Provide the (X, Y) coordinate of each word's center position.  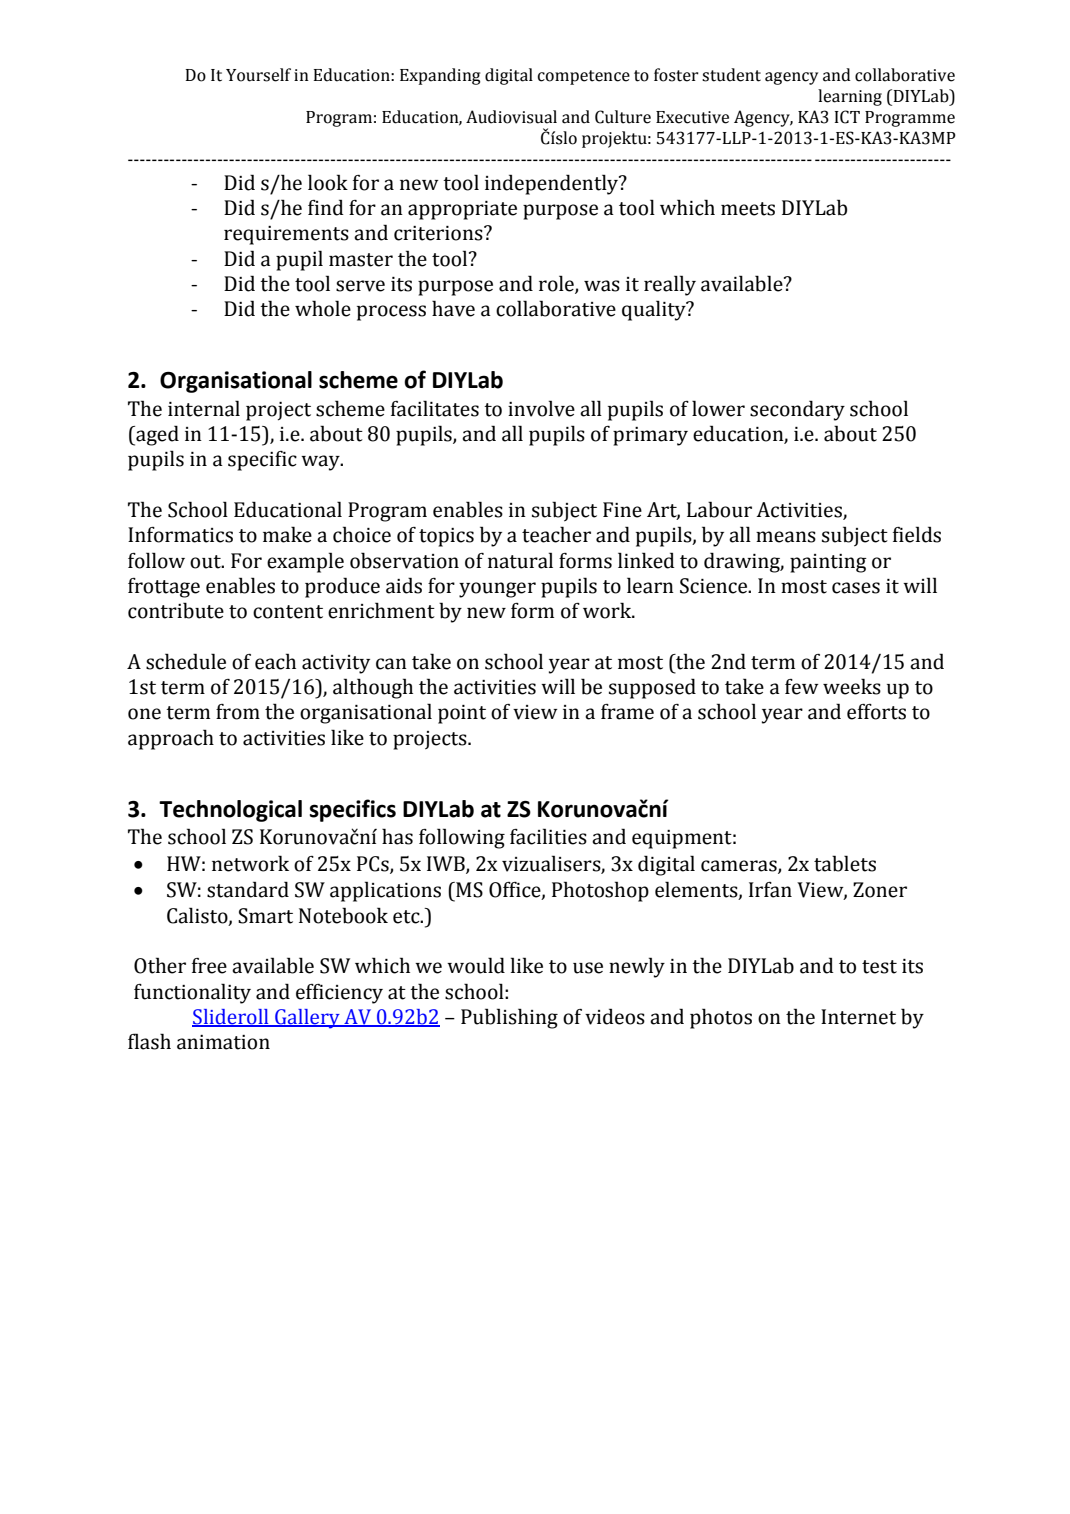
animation (223, 1042)
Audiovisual (511, 117)
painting (828, 563)
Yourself (258, 75)
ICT (847, 117)
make (287, 534)
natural (520, 560)
